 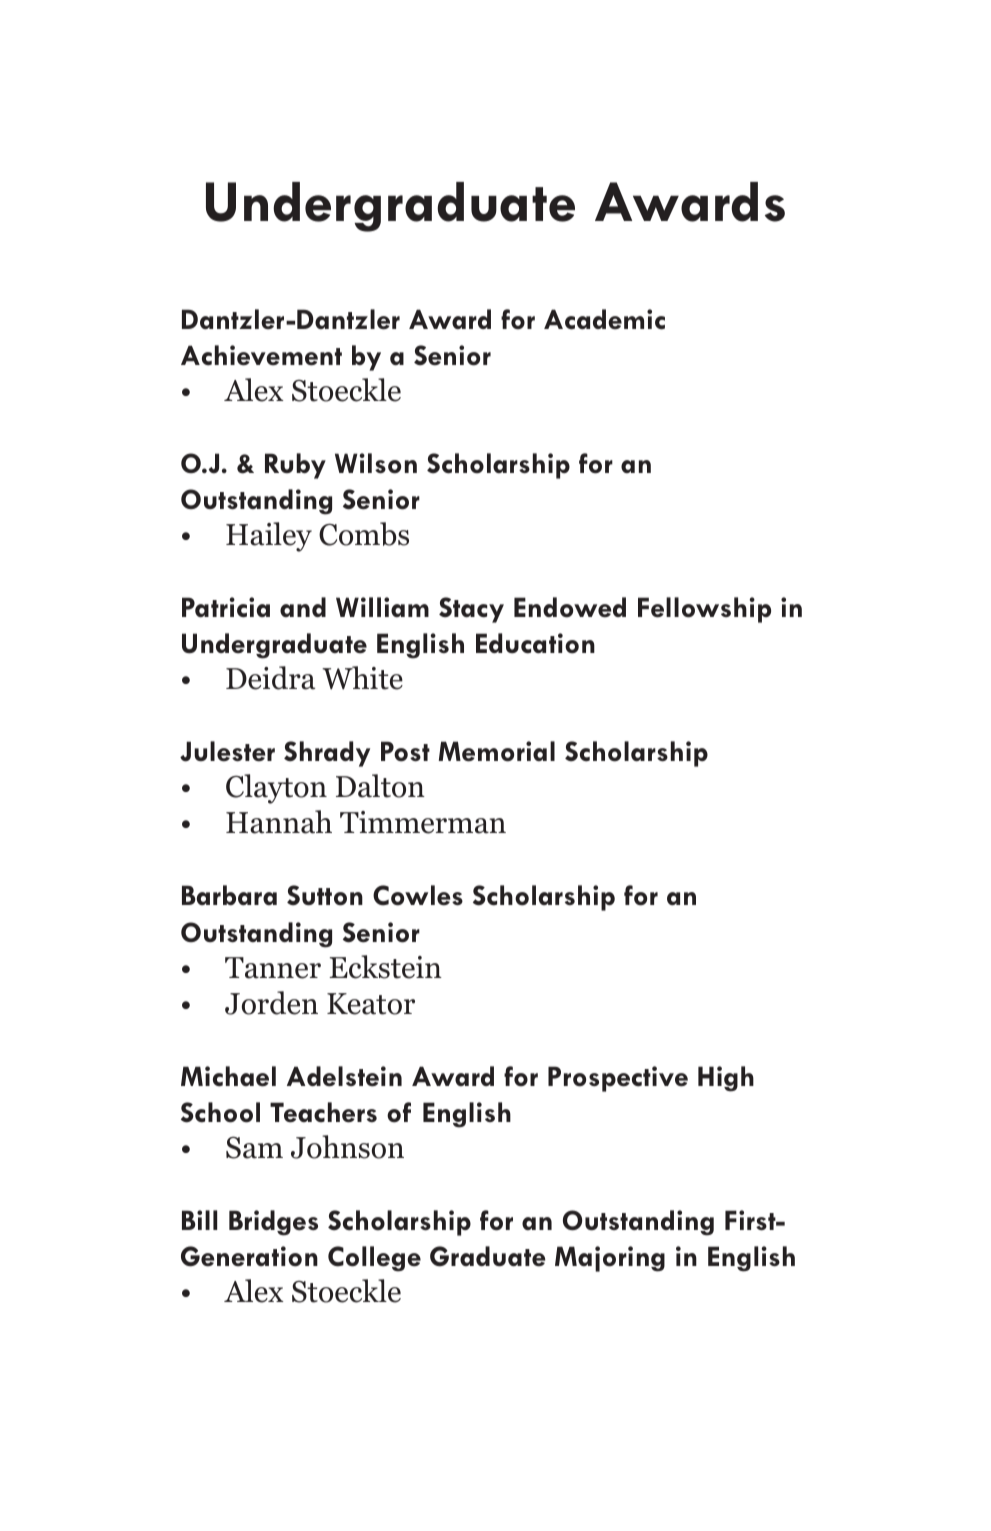 I want to click on Achievement, so click(x=261, y=355).
